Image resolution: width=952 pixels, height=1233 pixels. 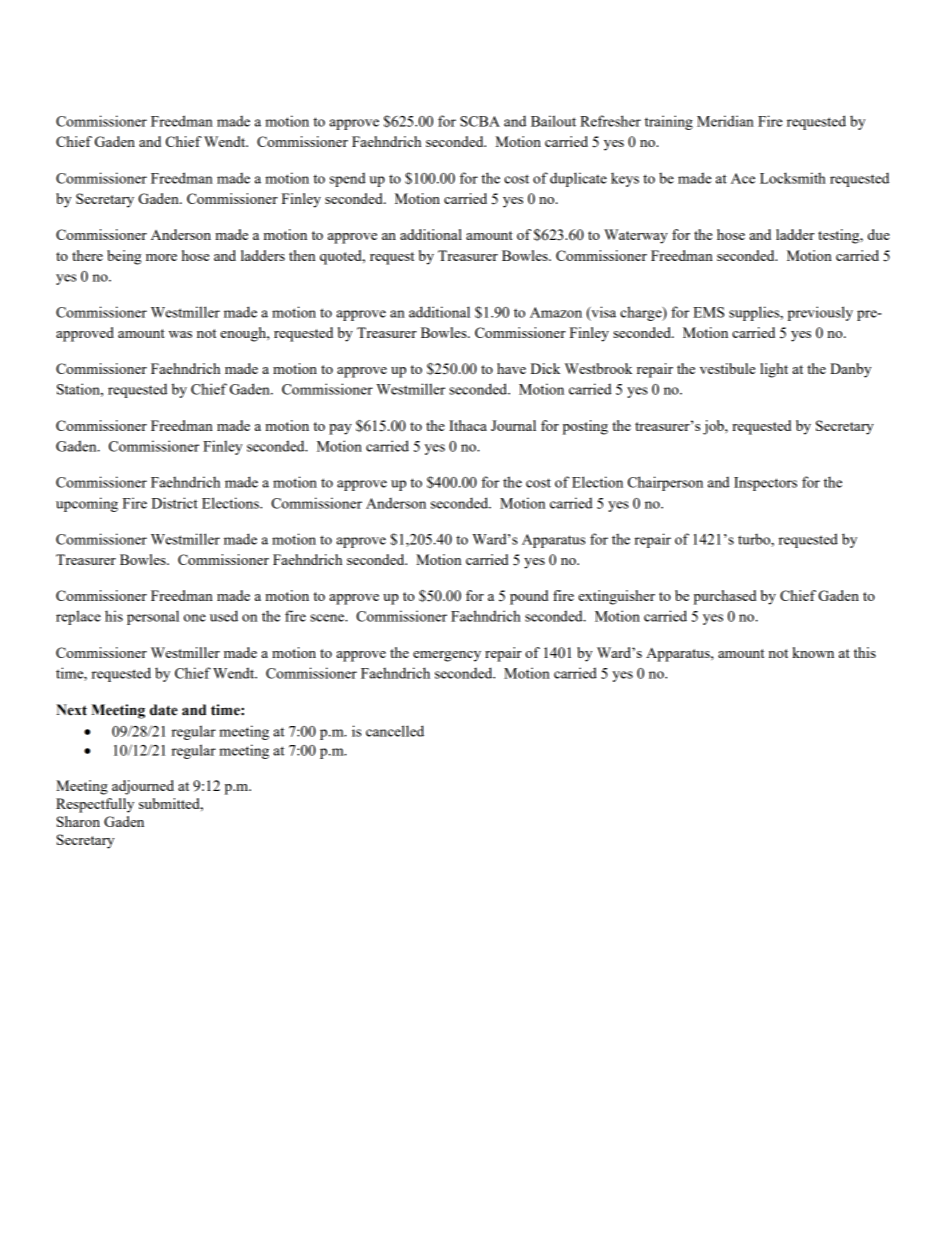 What do you see at coordinates (348, 180) in the screenshot?
I see `spend` at bounding box center [348, 180].
